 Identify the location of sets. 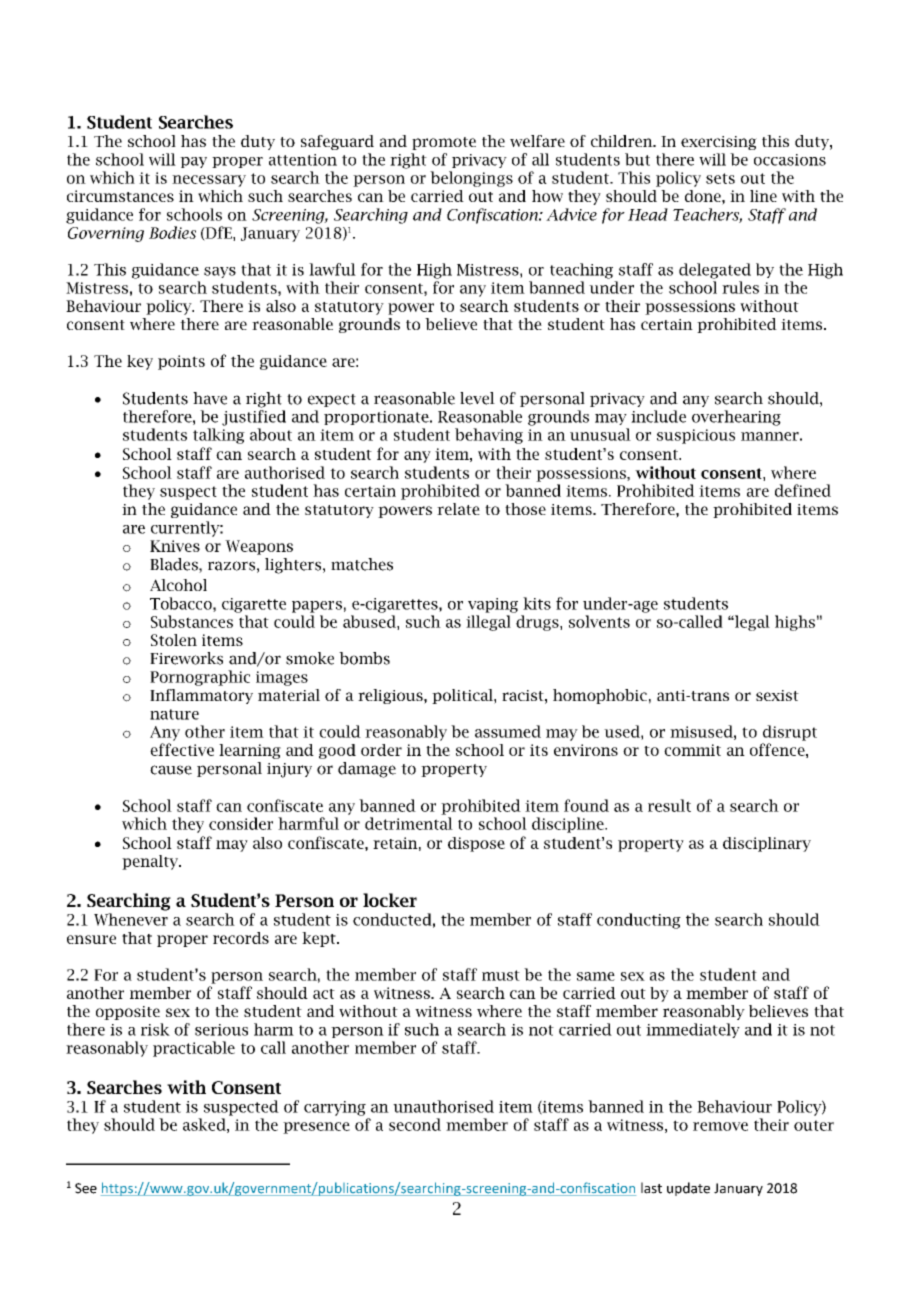
(720, 178).
